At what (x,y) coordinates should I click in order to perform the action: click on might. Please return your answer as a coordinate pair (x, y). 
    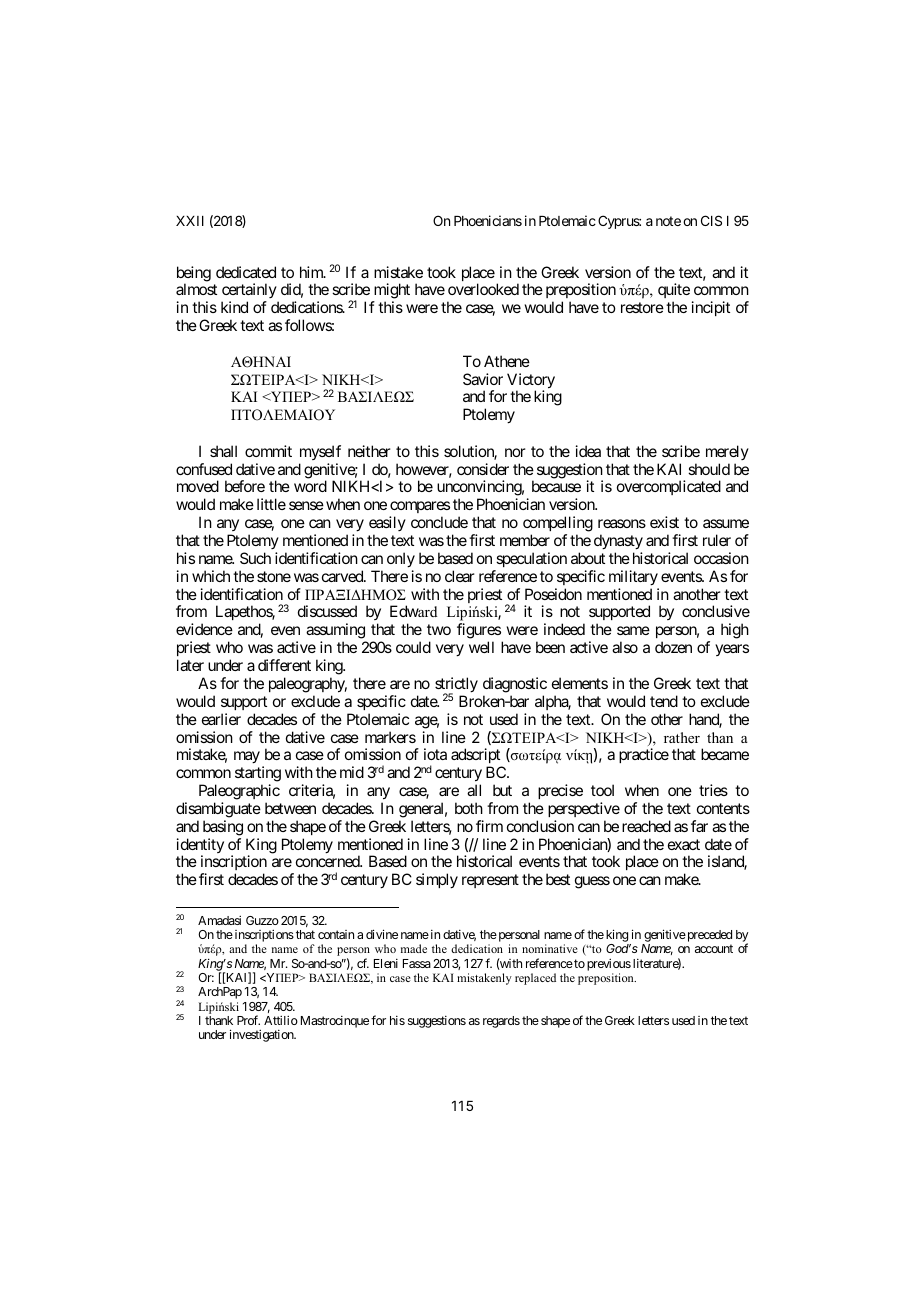
    Looking at the image, I should click on (390, 292).
